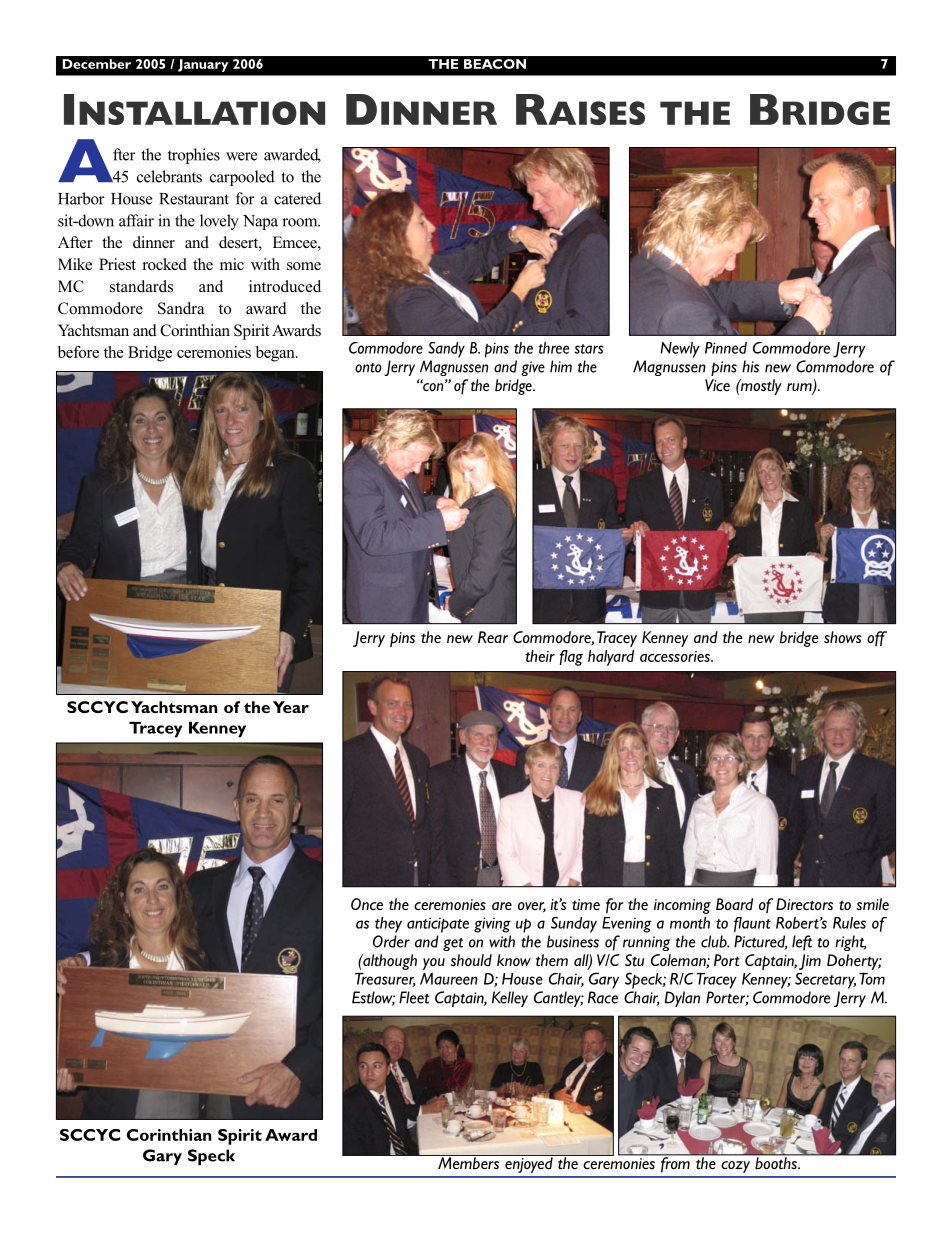  I want to click on Pinned, so click(726, 348).
